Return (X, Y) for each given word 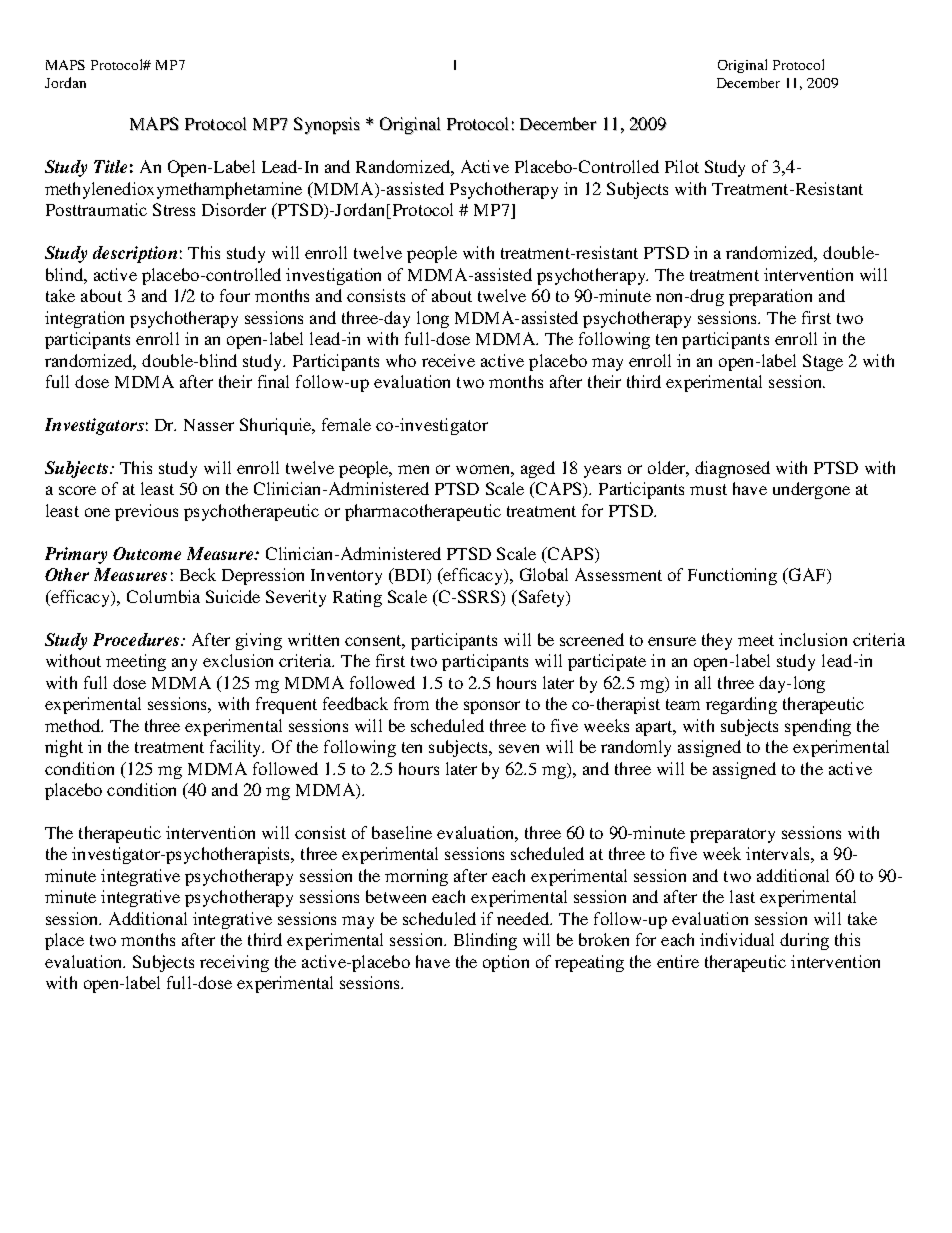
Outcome (147, 553)
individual (737, 939)
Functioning (732, 576)
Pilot (682, 166)
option (506, 963)
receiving (234, 963)
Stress (174, 209)
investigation (333, 276)
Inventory (346, 577)
